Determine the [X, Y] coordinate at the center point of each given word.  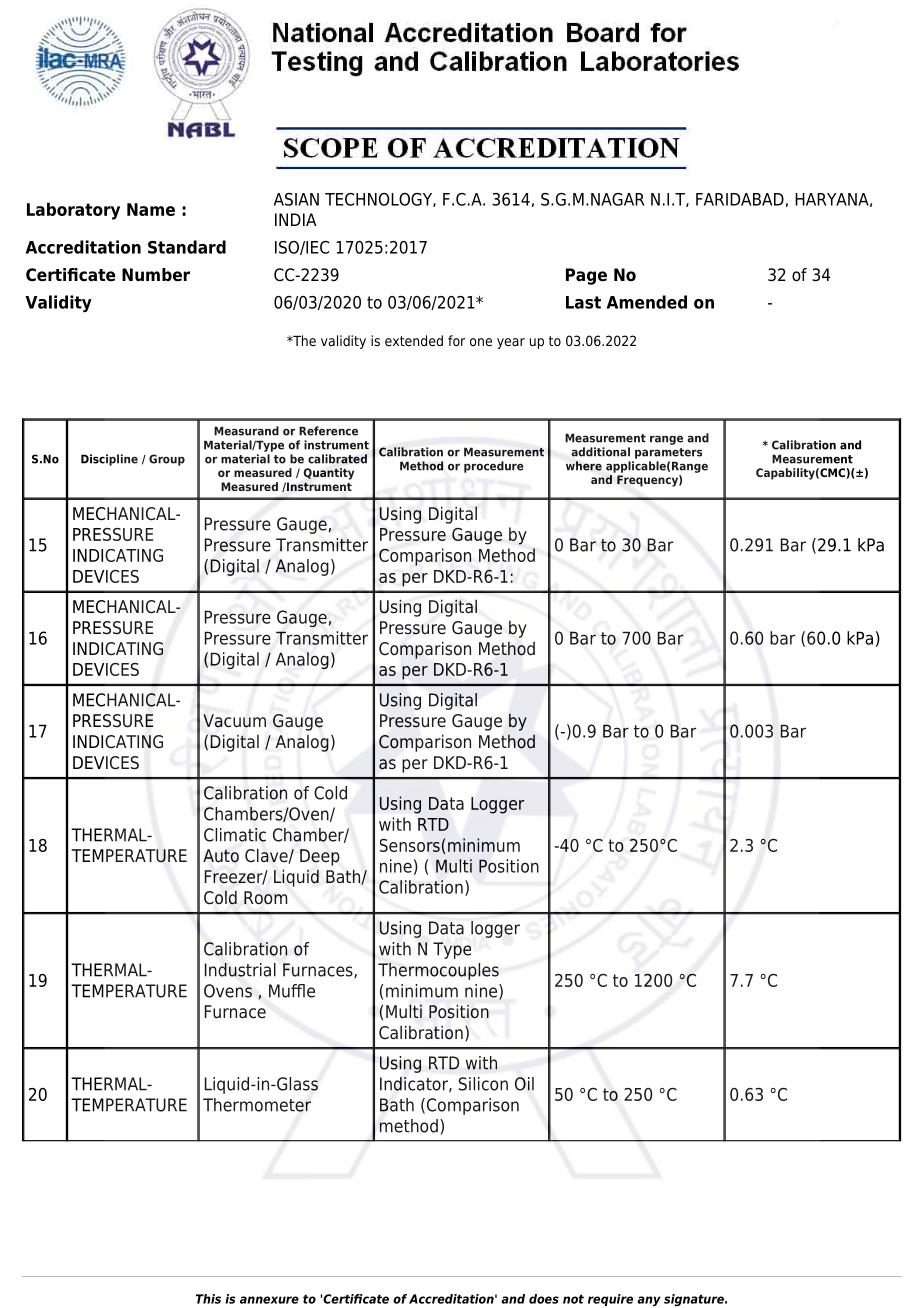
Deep [320, 857]
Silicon [483, 1084]
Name [151, 209]
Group [167, 460]
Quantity [328, 474]
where [584, 466]
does [544, 1299]
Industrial [240, 970]
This [208, 1299]
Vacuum [234, 721]
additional [600, 452]
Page [586, 276]
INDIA [296, 219]
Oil [524, 1084]
